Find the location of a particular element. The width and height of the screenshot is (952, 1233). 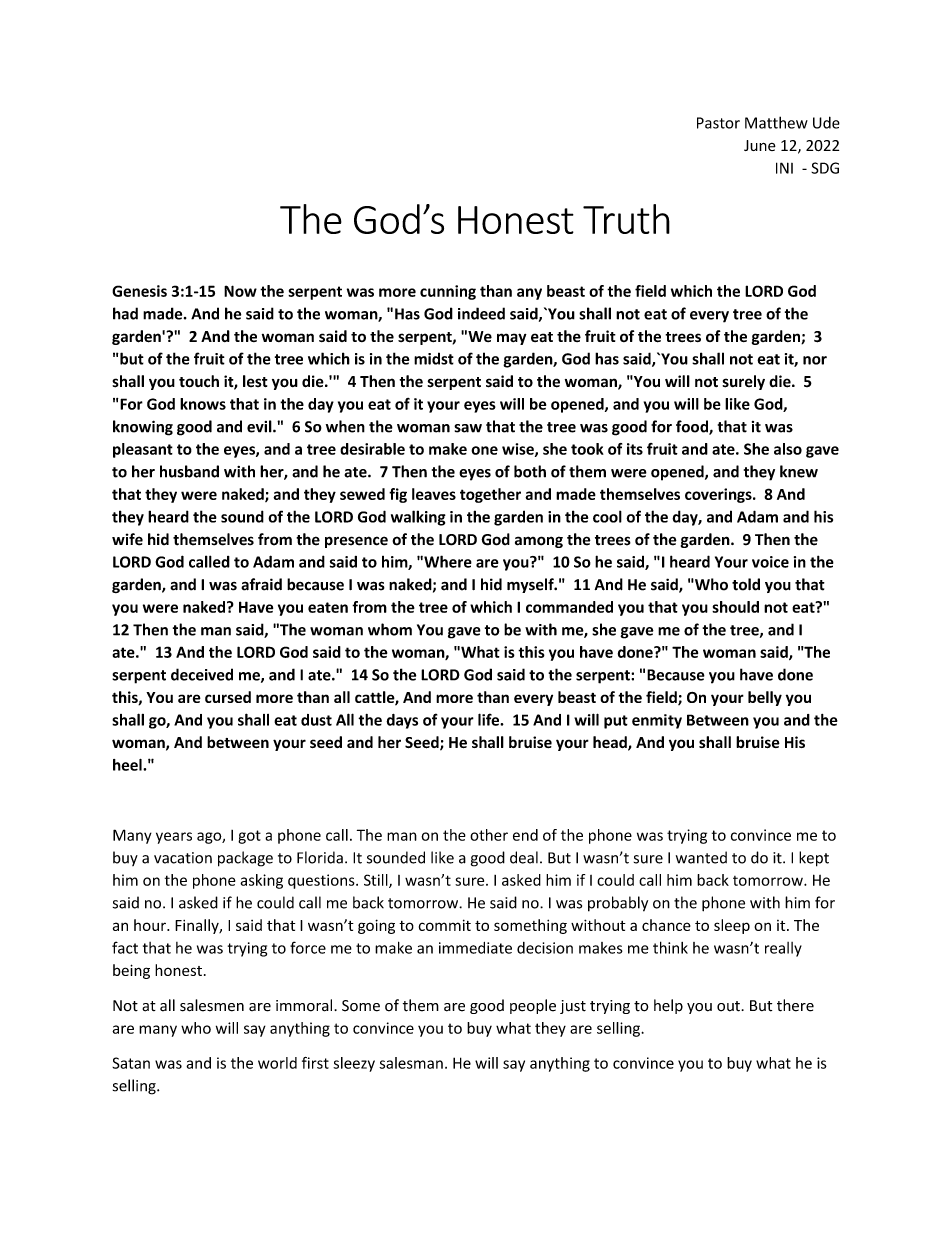

June is located at coordinates (760, 145).
